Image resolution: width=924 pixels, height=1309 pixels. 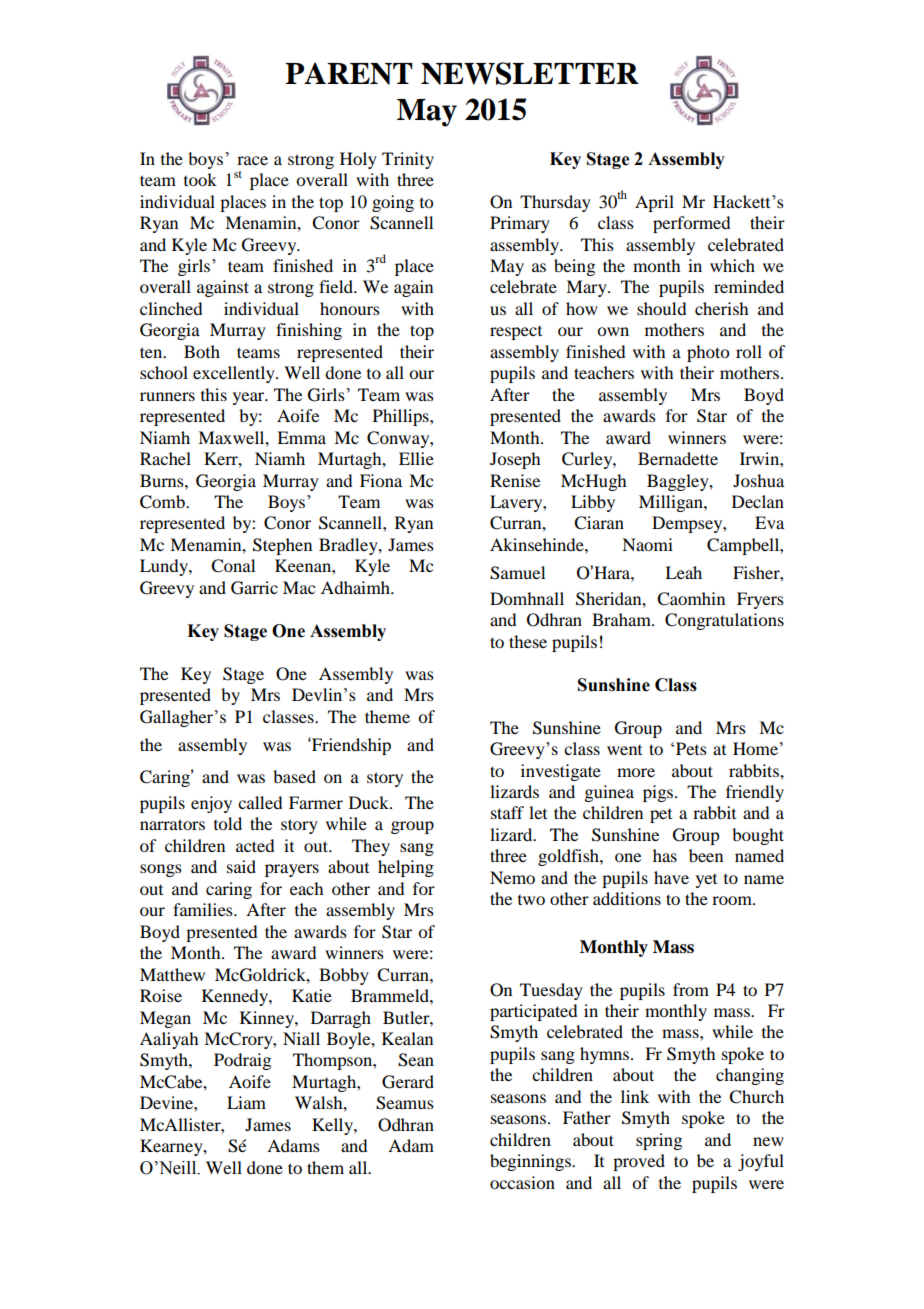 I want to click on race, so click(x=252, y=160).
